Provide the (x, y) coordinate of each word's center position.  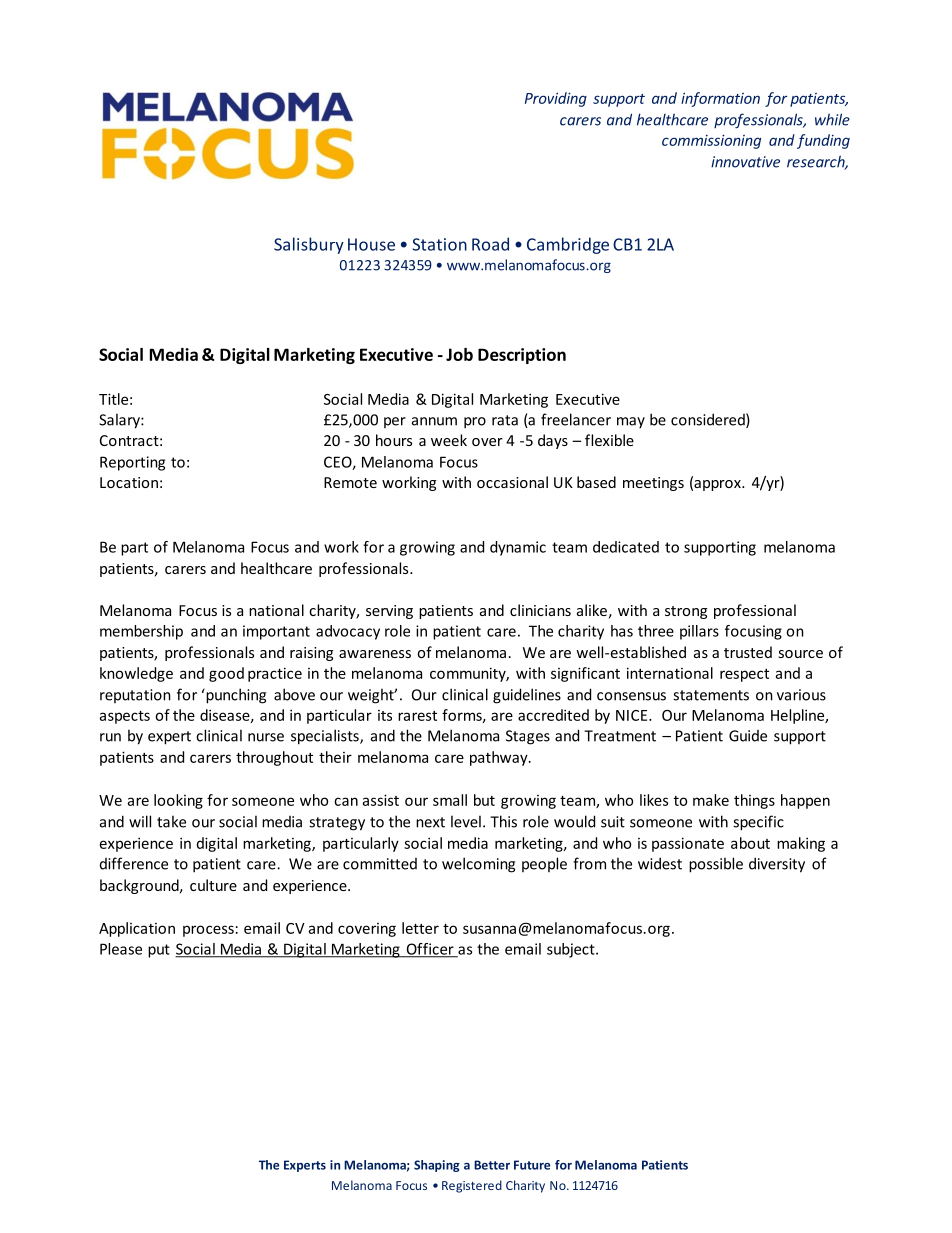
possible (716, 865)
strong (686, 612)
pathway (500, 758)
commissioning (711, 142)
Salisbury (309, 245)
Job (459, 354)
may (631, 422)
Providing (556, 99)
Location (129, 482)
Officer (430, 950)
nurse (266, 737)
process (208, 931)
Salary (120, 421)
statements (711, 695)
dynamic (518, 548)
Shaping (437, 1166)
